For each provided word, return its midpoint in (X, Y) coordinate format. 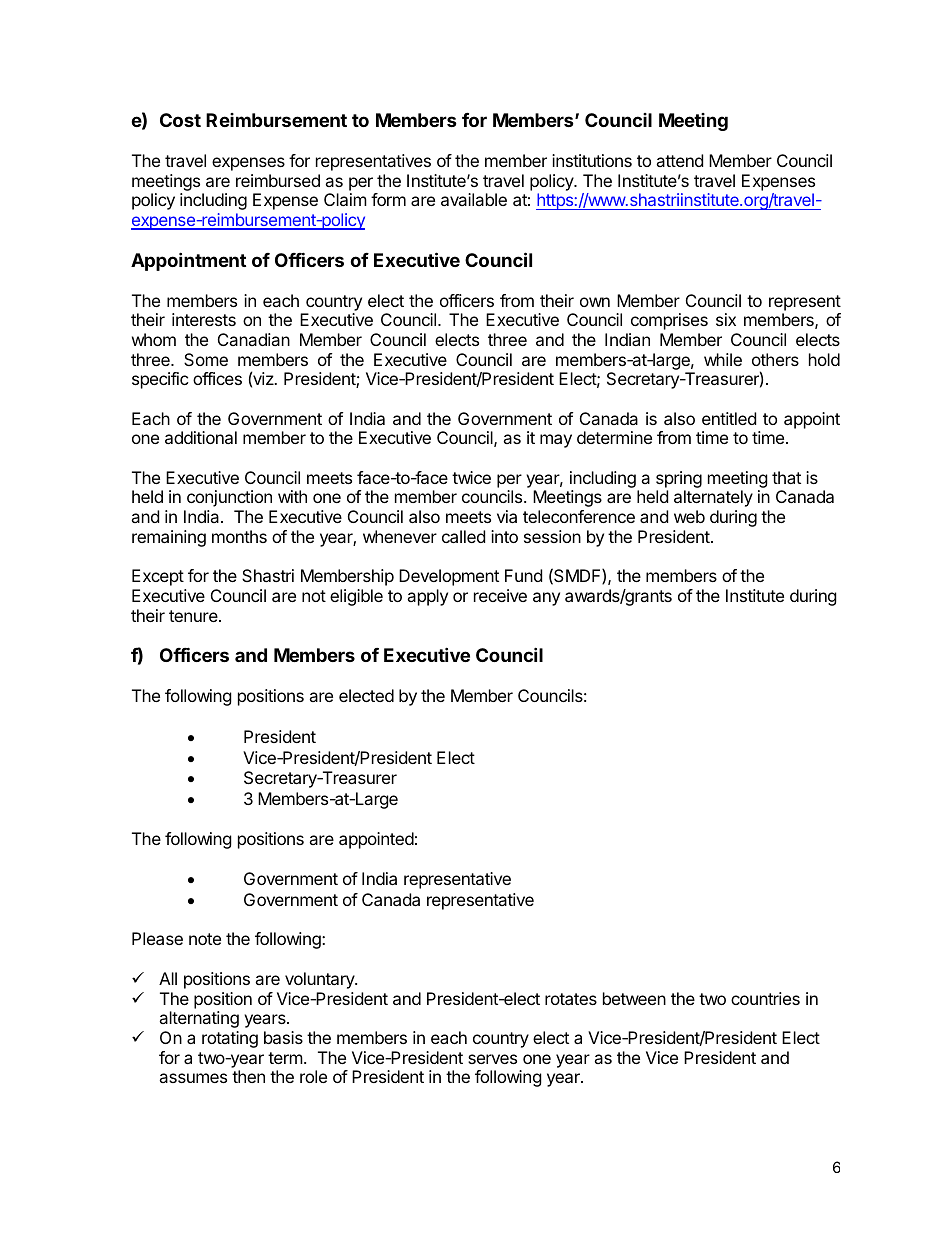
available (474, 199)
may (556, 441)
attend (679, 160)
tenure (194, 616)
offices (217, 378)
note (205, 939)
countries (765, 998)
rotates (571, 999)
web (689, 516)
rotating (230, 1039)
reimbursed (278, 180)
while (723, 359)
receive (500, 595)
